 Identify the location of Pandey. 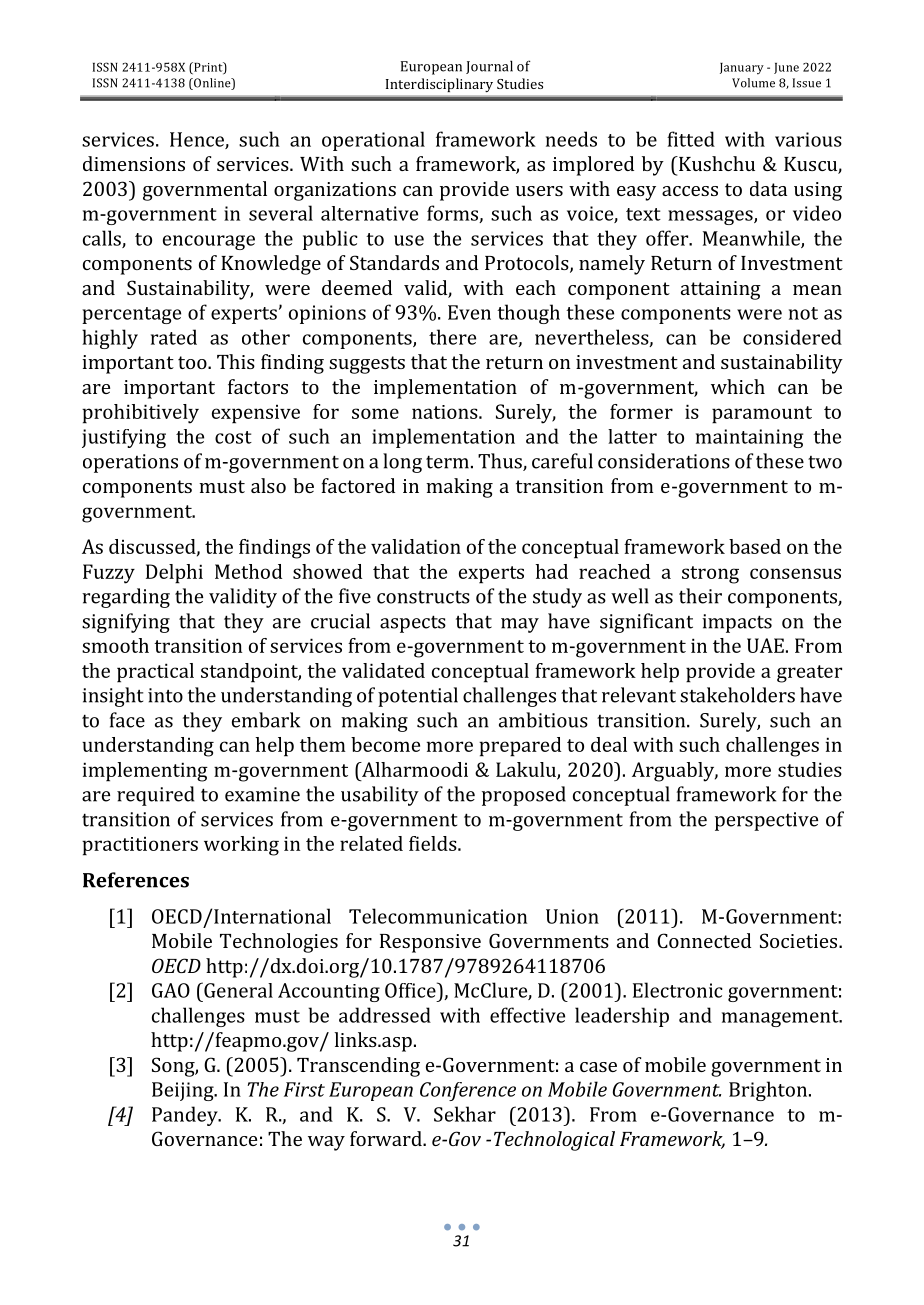
(186, 1116).
